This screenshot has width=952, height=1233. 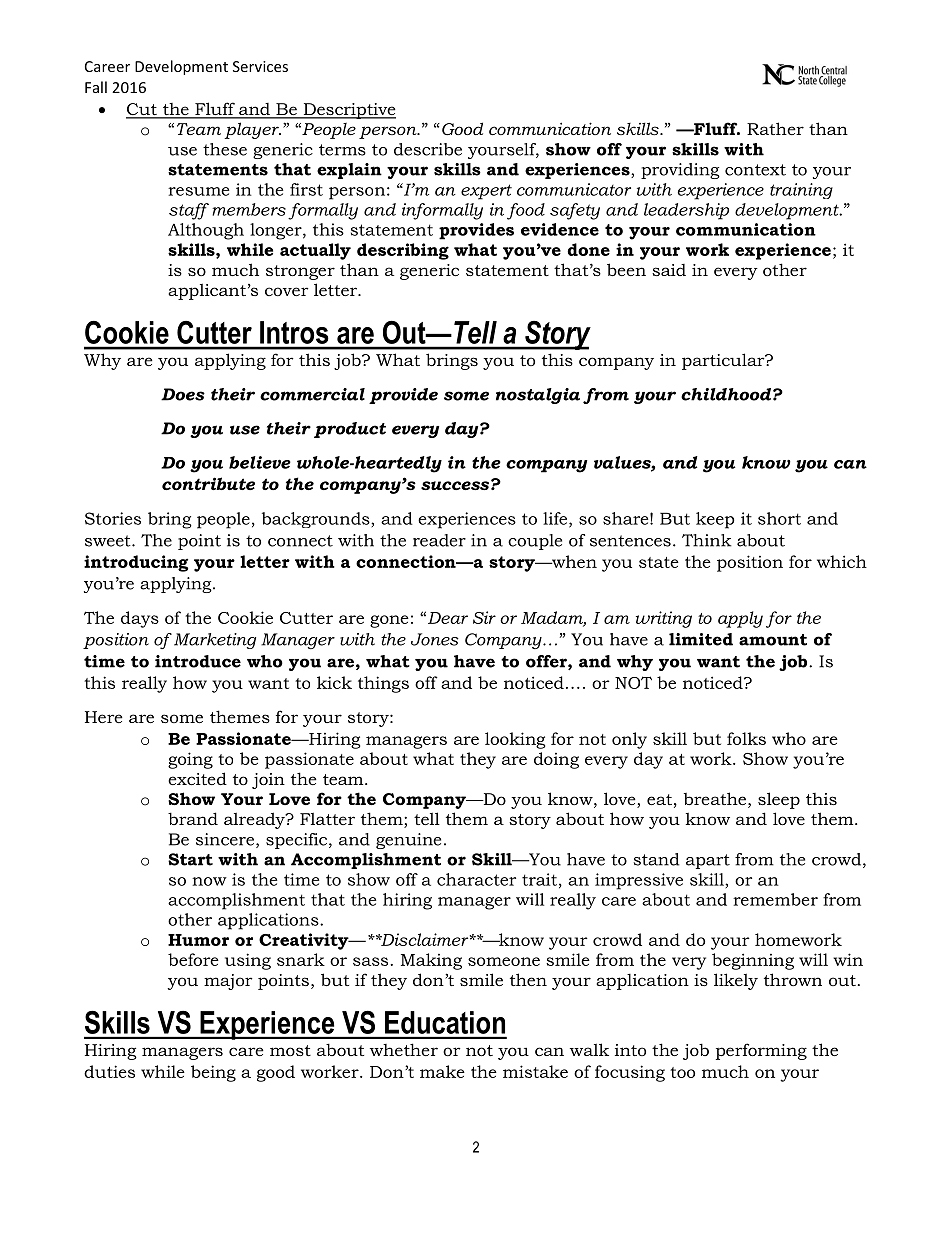 I want to click on genuine, so click(x=408, y=841).
